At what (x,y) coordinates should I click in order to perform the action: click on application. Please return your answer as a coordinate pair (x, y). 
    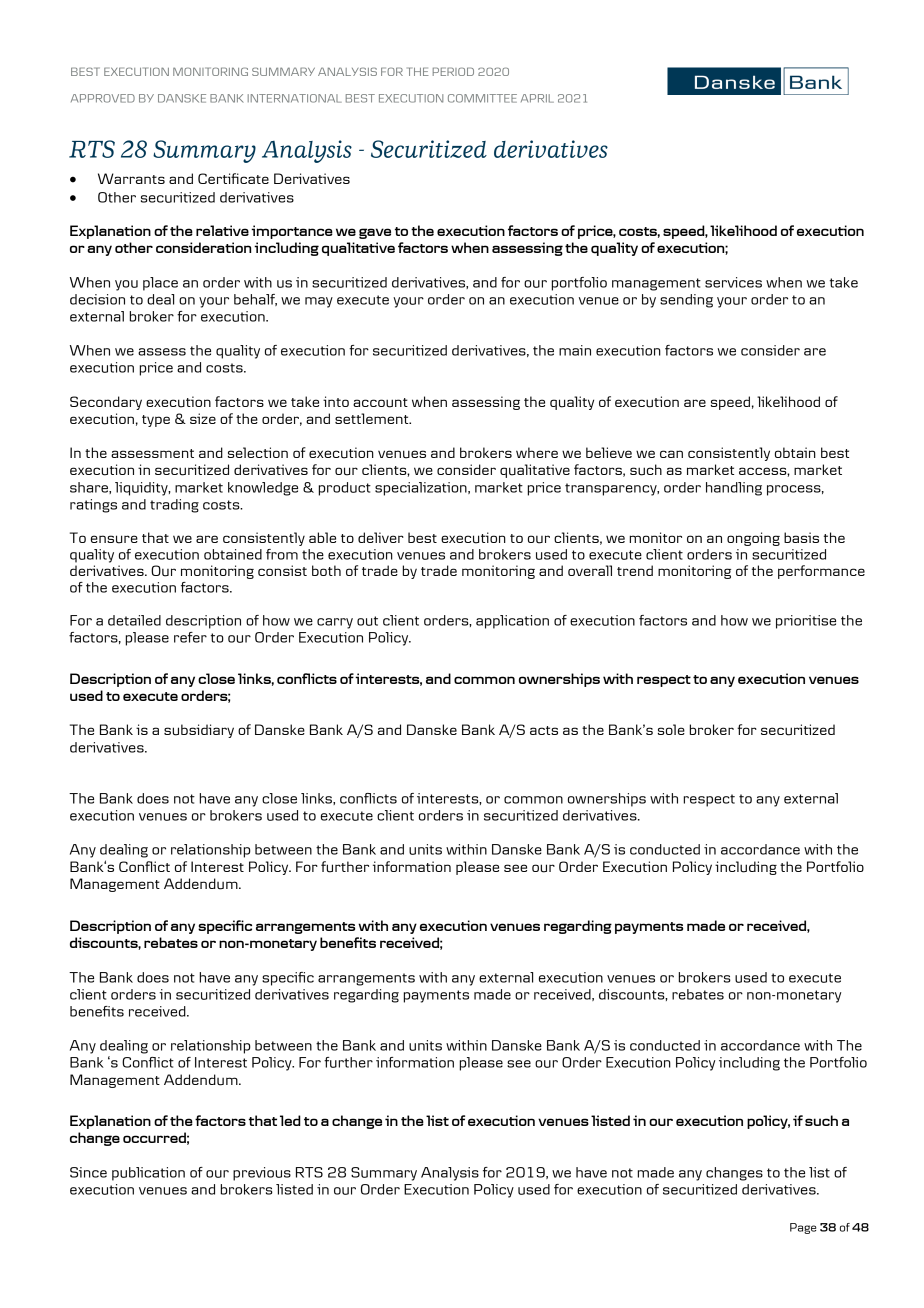
    Looking at the image, I should click on (512, 622).
